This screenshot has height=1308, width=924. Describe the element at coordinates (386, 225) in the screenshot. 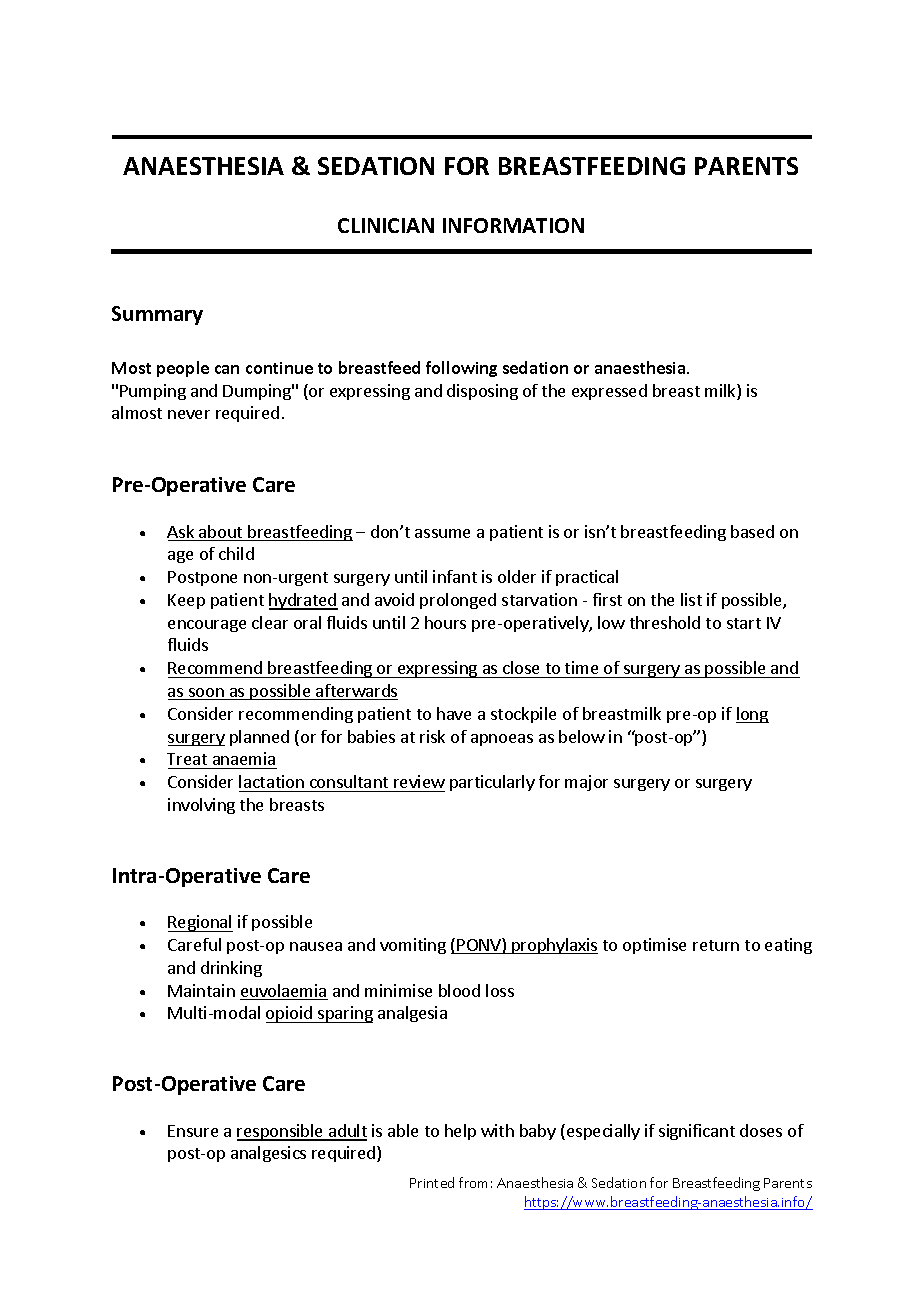

I see `CLINICIAN` at that location.
